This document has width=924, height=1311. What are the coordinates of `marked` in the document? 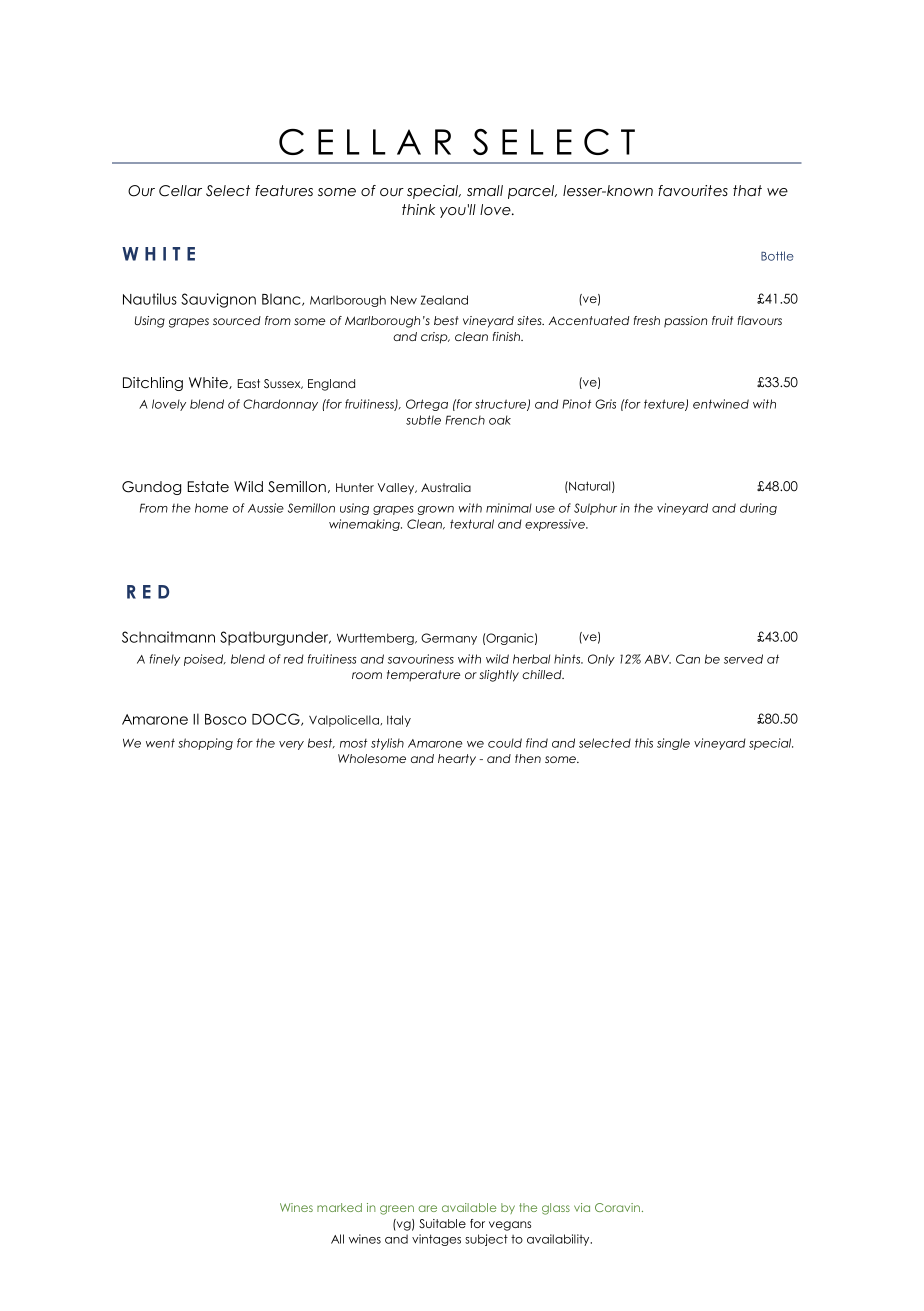 It's located at (339, 1207).
